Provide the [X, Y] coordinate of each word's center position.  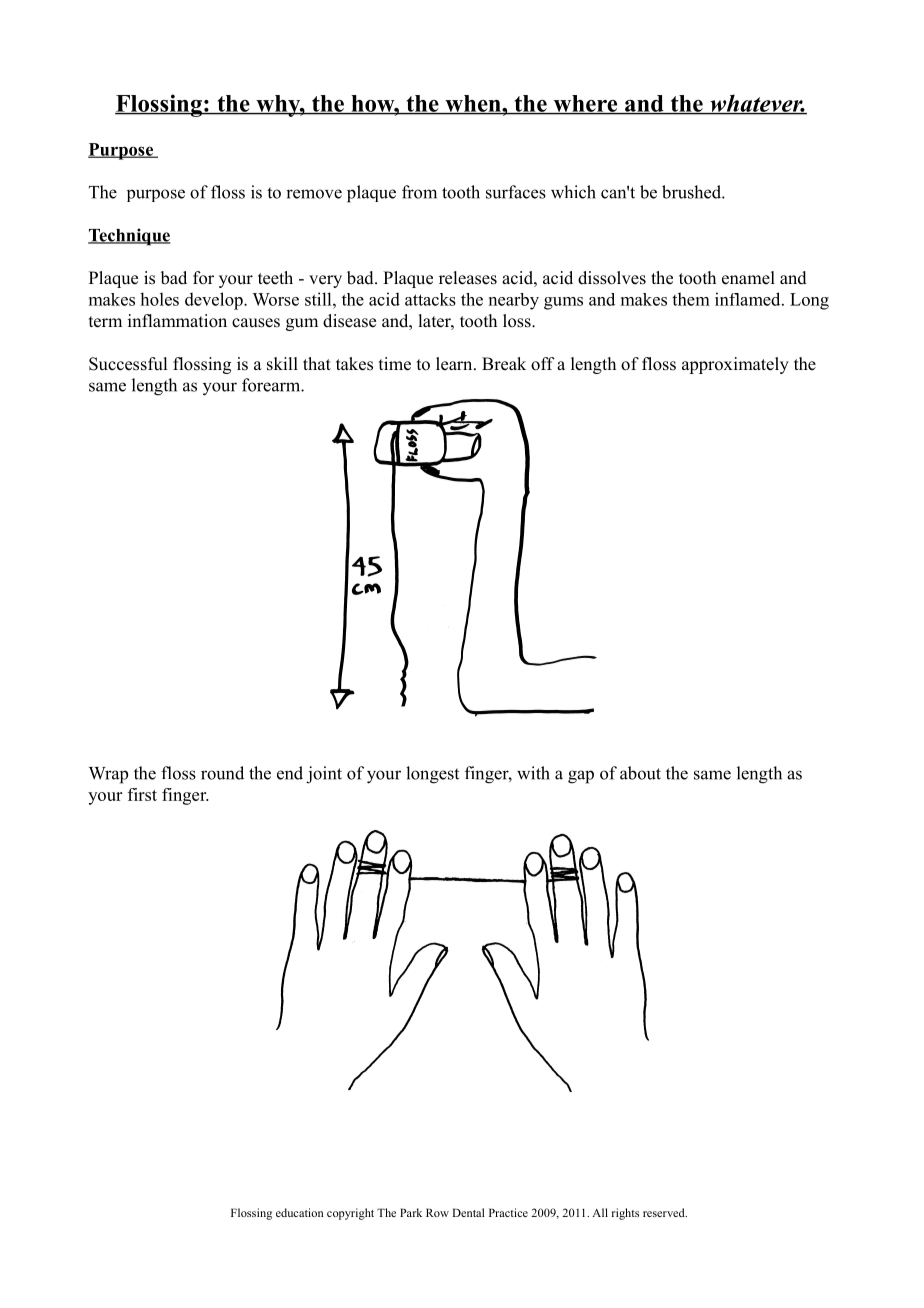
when [473, 104]
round [222, 773]
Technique [129, 237]
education [299, 1212]
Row [437, 1212]
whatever [756, 104]
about [640, 773]
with [533, 773]
